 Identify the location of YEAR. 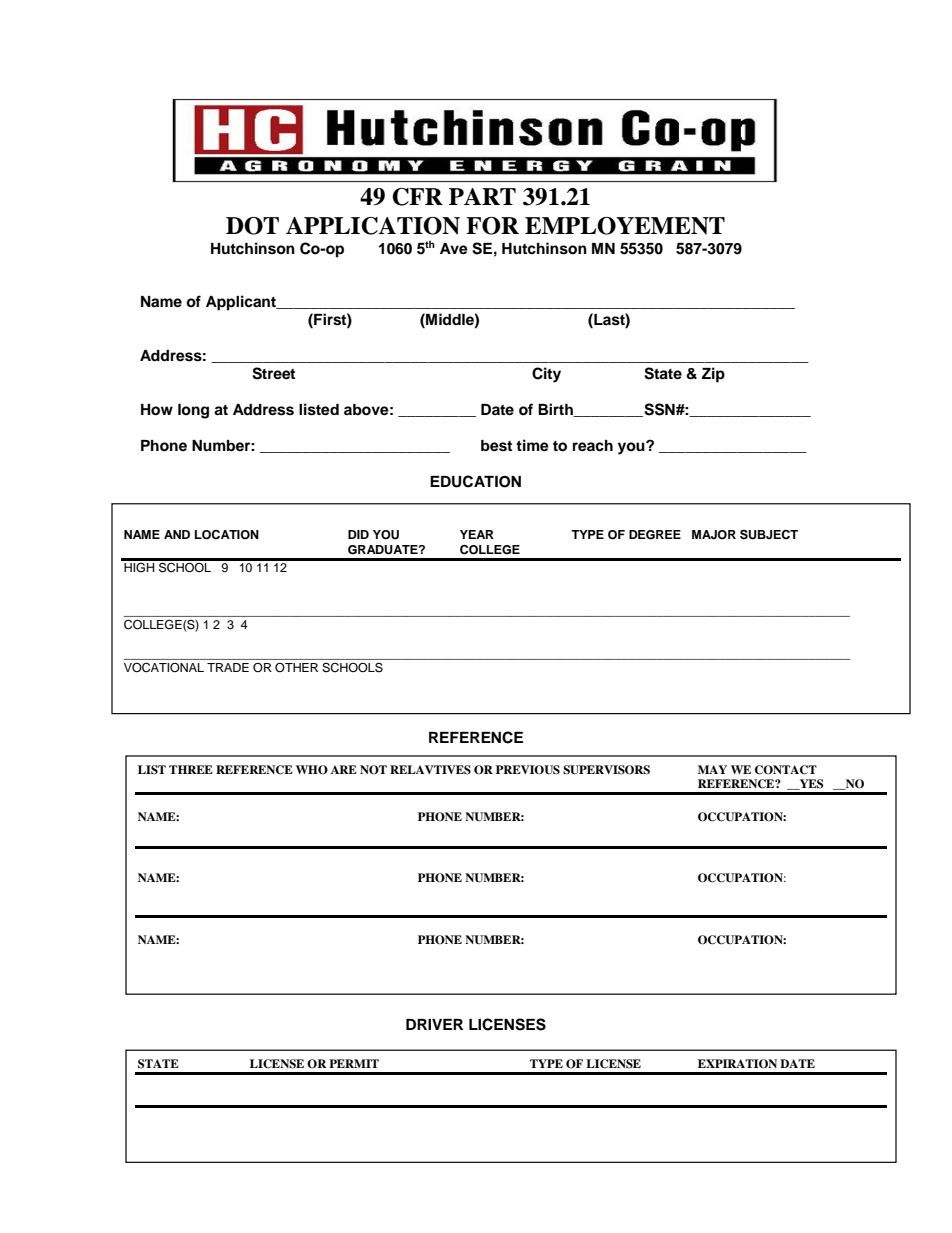
(477, 534).
